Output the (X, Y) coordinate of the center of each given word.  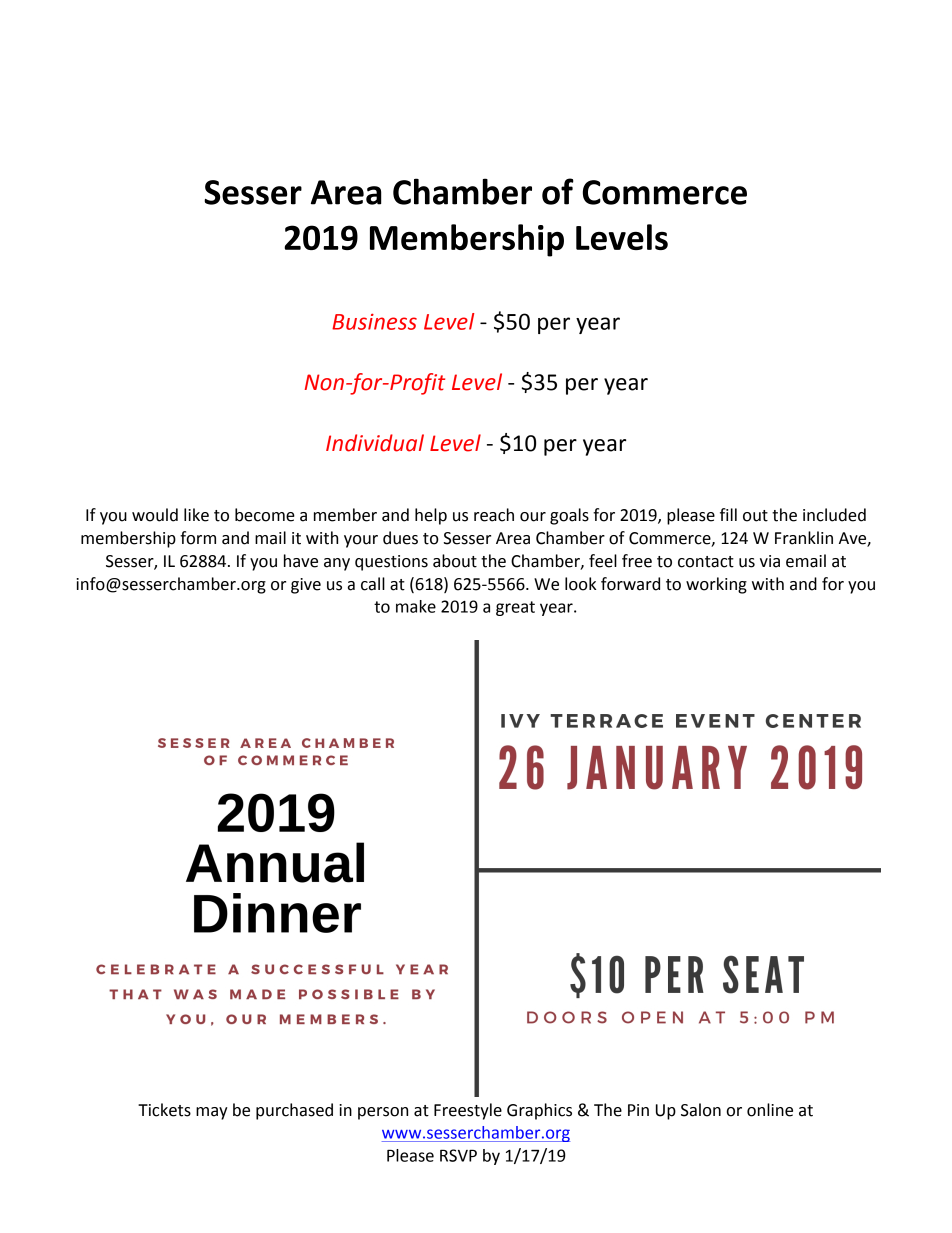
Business (374, 321)
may (212, 1113)
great (515, 608)
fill (728, 514)
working (716, 585)
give (306, 586)
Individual (375, 443)
